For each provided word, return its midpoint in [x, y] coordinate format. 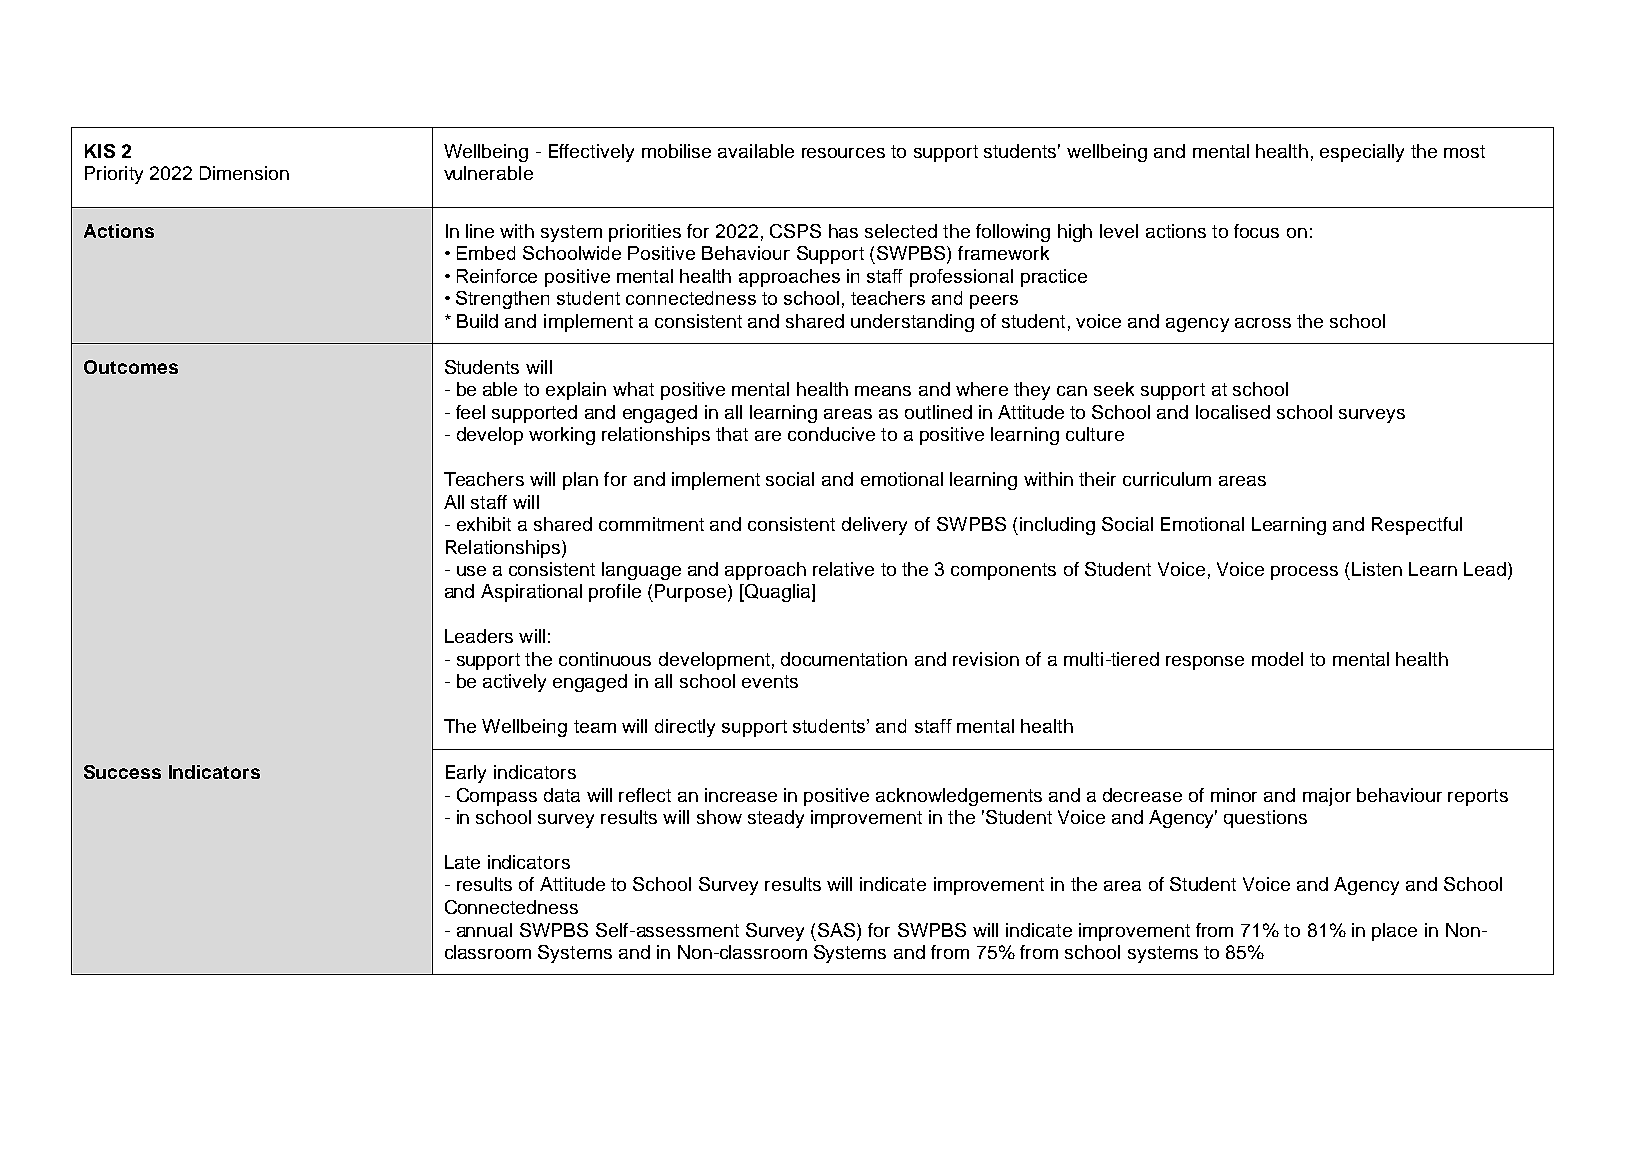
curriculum [1167, 479]
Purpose [690, 593]
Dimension [244, 173]
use [471, 571]
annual [484, 930]
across [1263, 323]
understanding [912, 323]
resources [843, 153]
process [1304, 573]
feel [470, 412]
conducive [831, 434]
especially [1362, 153]
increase [741, 795]
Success [122, 772]
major [1327, 797]
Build [477, 321]
